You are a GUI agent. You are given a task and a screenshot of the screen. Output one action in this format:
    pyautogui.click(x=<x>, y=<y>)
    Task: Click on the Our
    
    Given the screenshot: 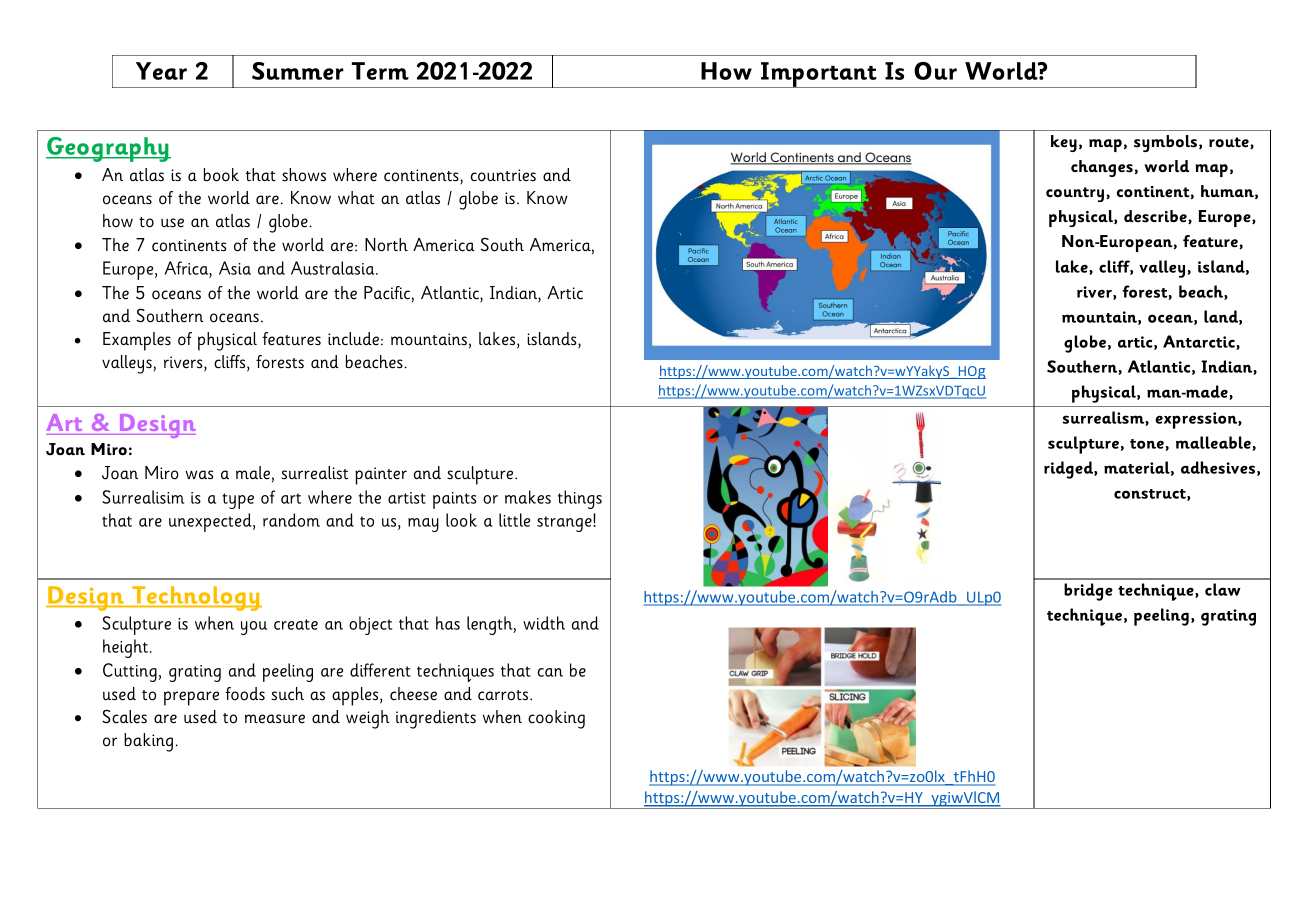 What is the action you would take?
    pyautogui.click(x=935, y=71)
